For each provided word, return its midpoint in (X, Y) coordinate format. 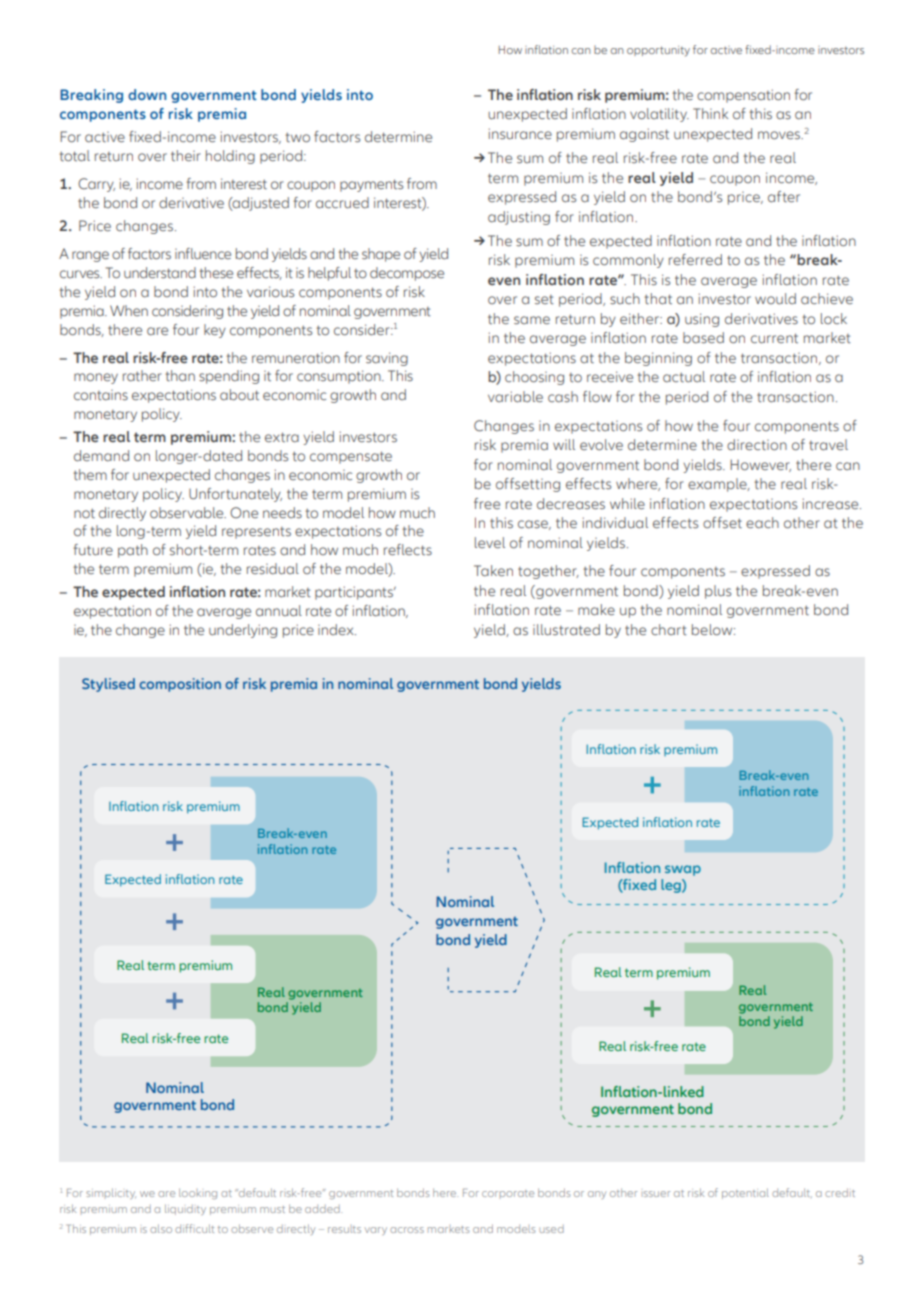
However (760, 465)
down (147, 94)
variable (515, 396)
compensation (743, 96)
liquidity (185, 1209)
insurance (520, 134)
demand (101, 455)
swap (683, 870)
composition (180, 685)
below (713, 629)
